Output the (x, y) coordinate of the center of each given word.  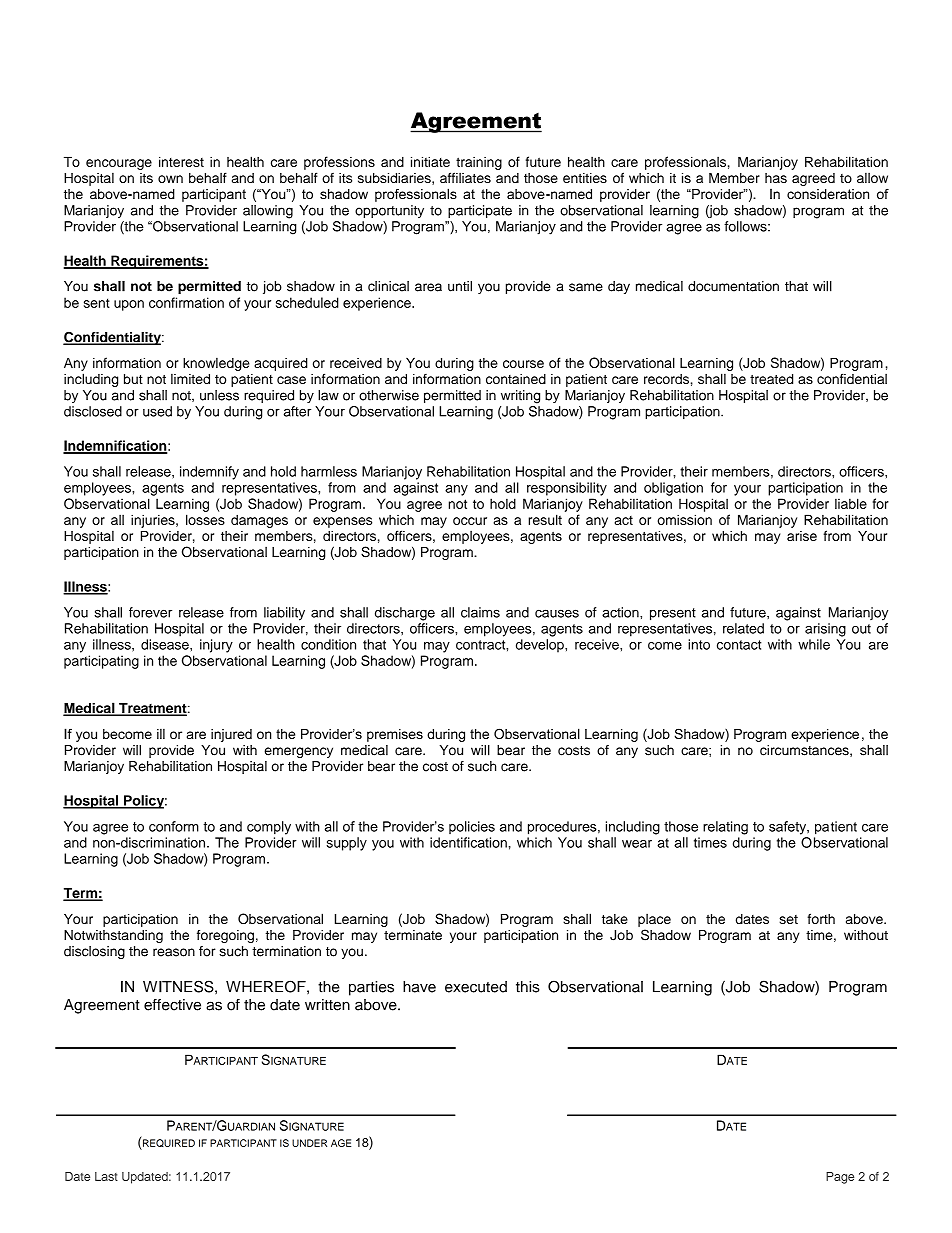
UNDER (309, 1143)
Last (106, 1176)
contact (739, 645)
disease (166, 644)
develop (541, 646)
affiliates (465, 177)
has (776, 178)
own (170, 179)
